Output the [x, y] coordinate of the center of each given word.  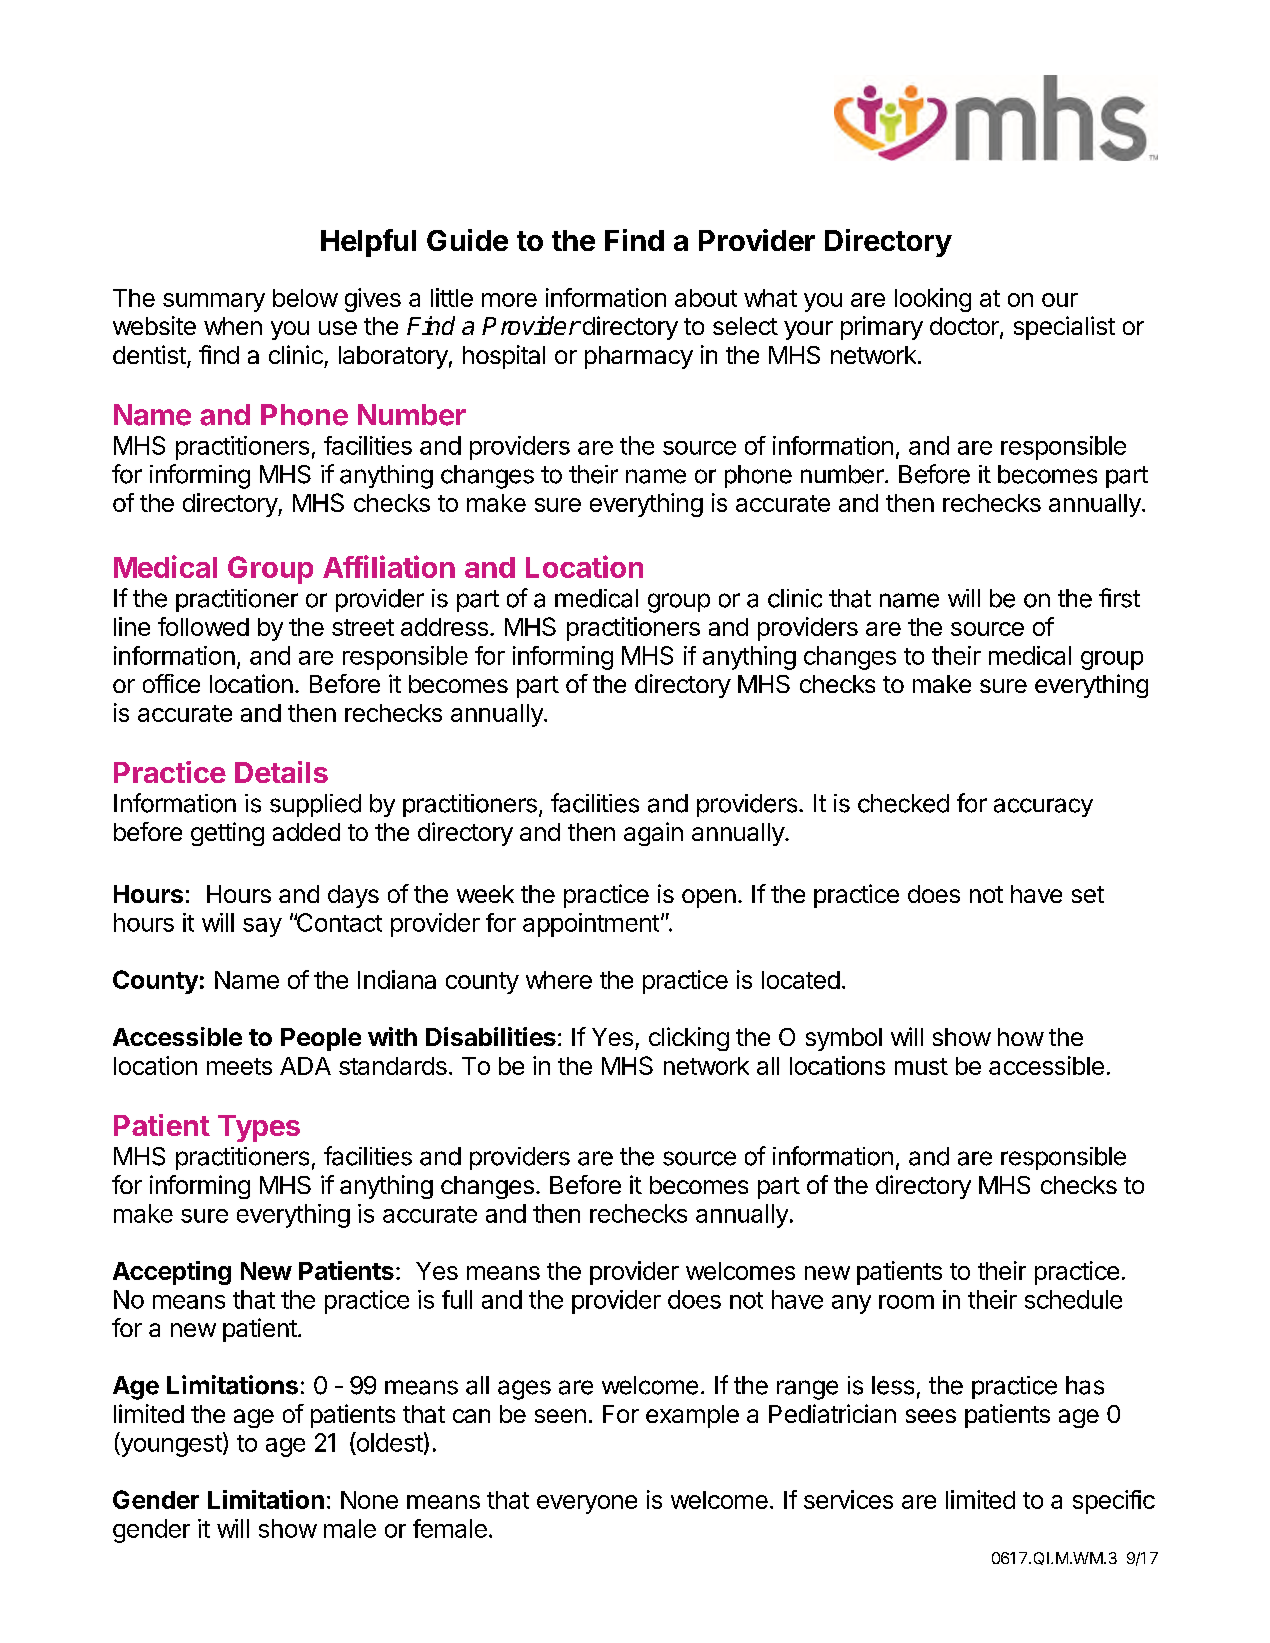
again [653, 834]
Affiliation [389, 566]
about [706, 298]
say [262, 927]
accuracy [1043, 807]
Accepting [172, 1273]
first [1119, 598]
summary [214, 302]
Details [281, 772]
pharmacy [639, 357]
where [559, 980]
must [921, 1066]
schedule [1073, 1299]
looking [933, 300]
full [457, 1299]
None [369, 1500]
